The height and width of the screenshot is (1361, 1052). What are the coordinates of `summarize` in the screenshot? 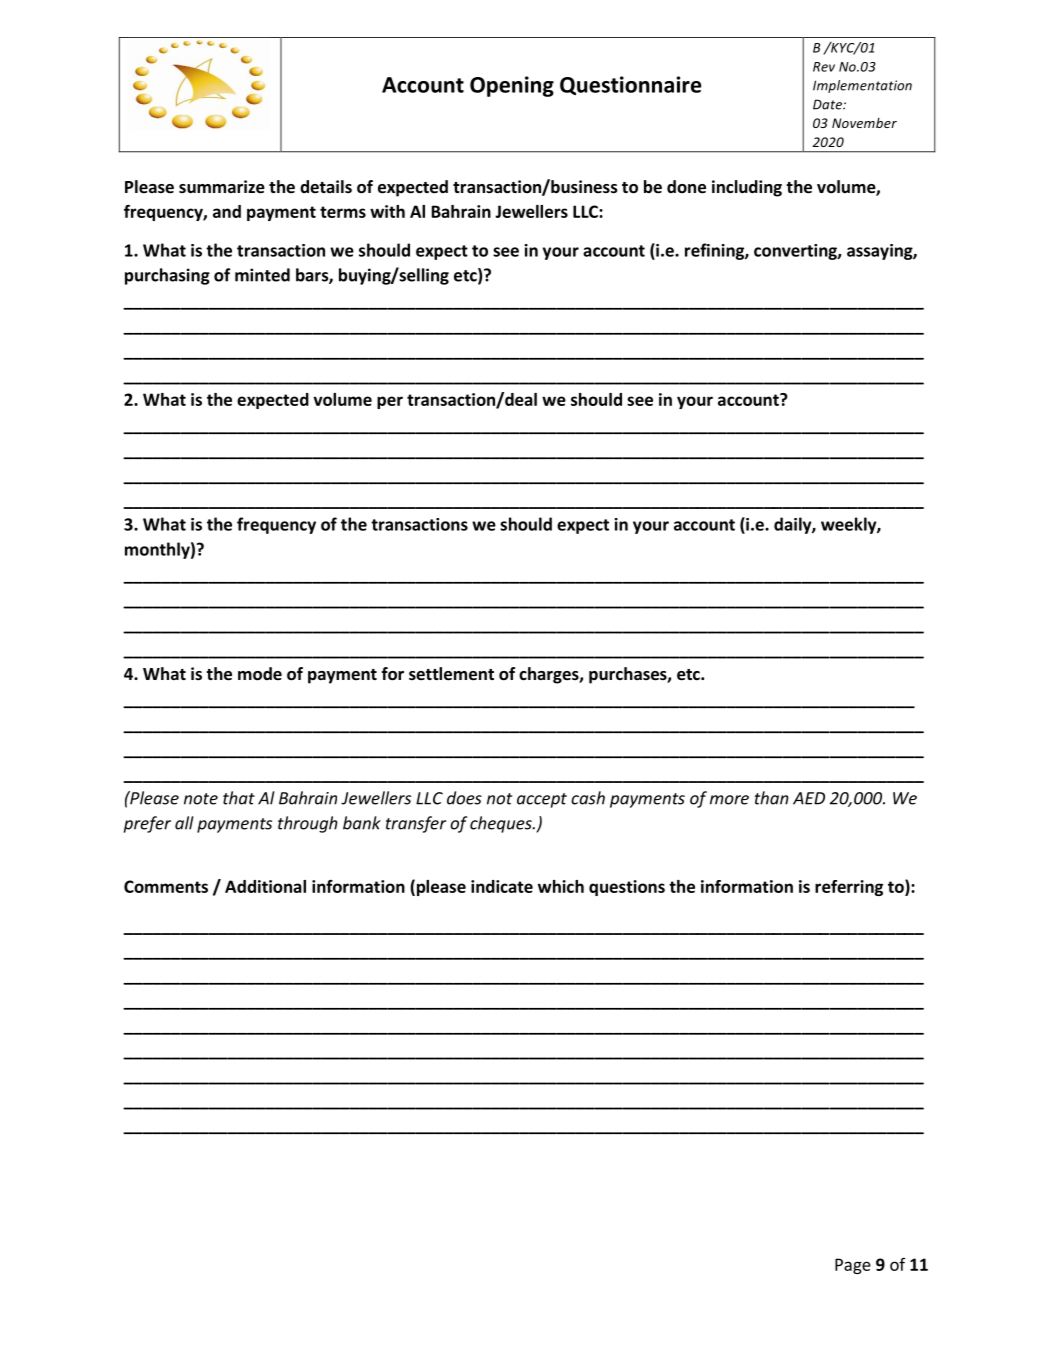 It's located at (222, 187).
